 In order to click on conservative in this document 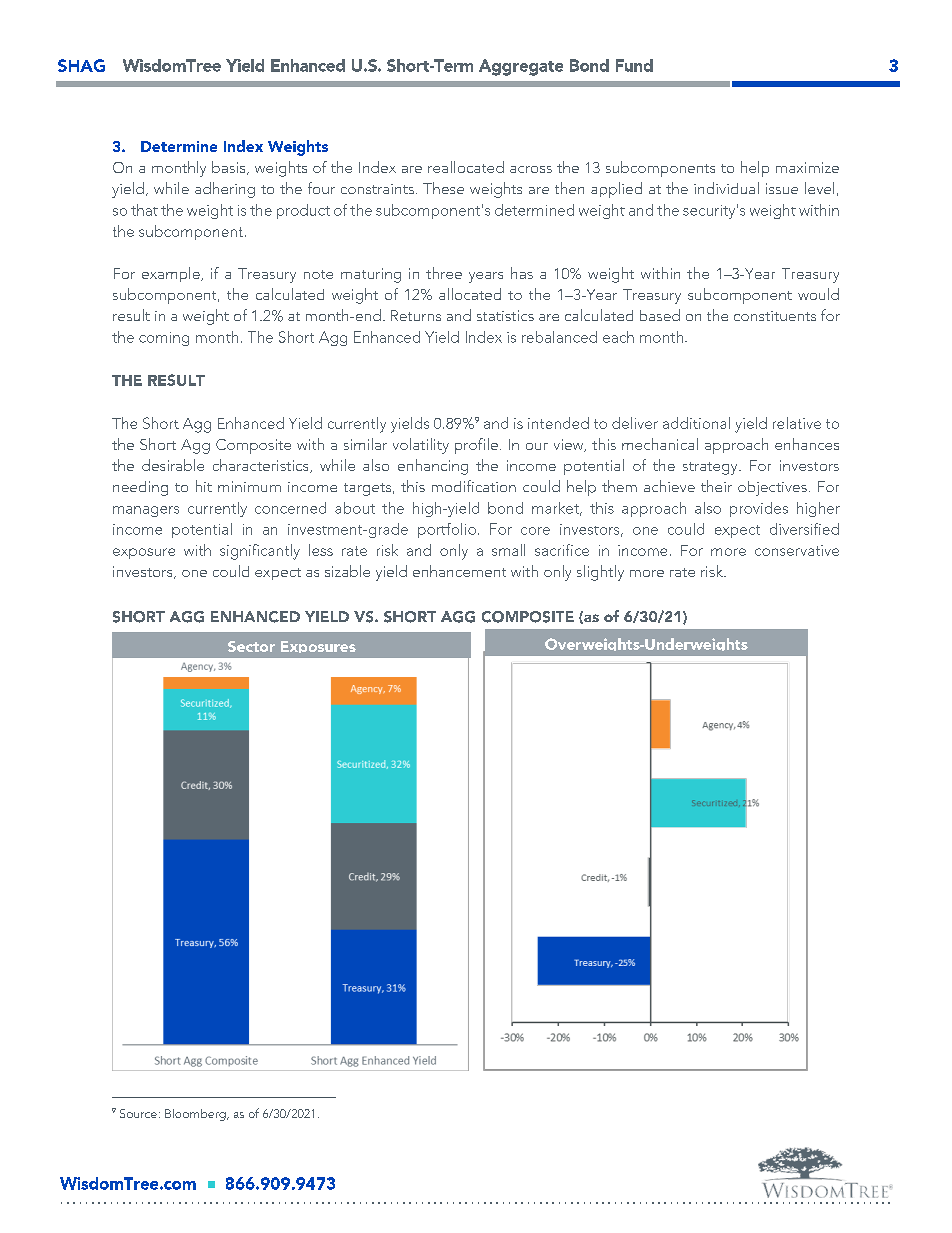, I will do `click(797, 550)`.
